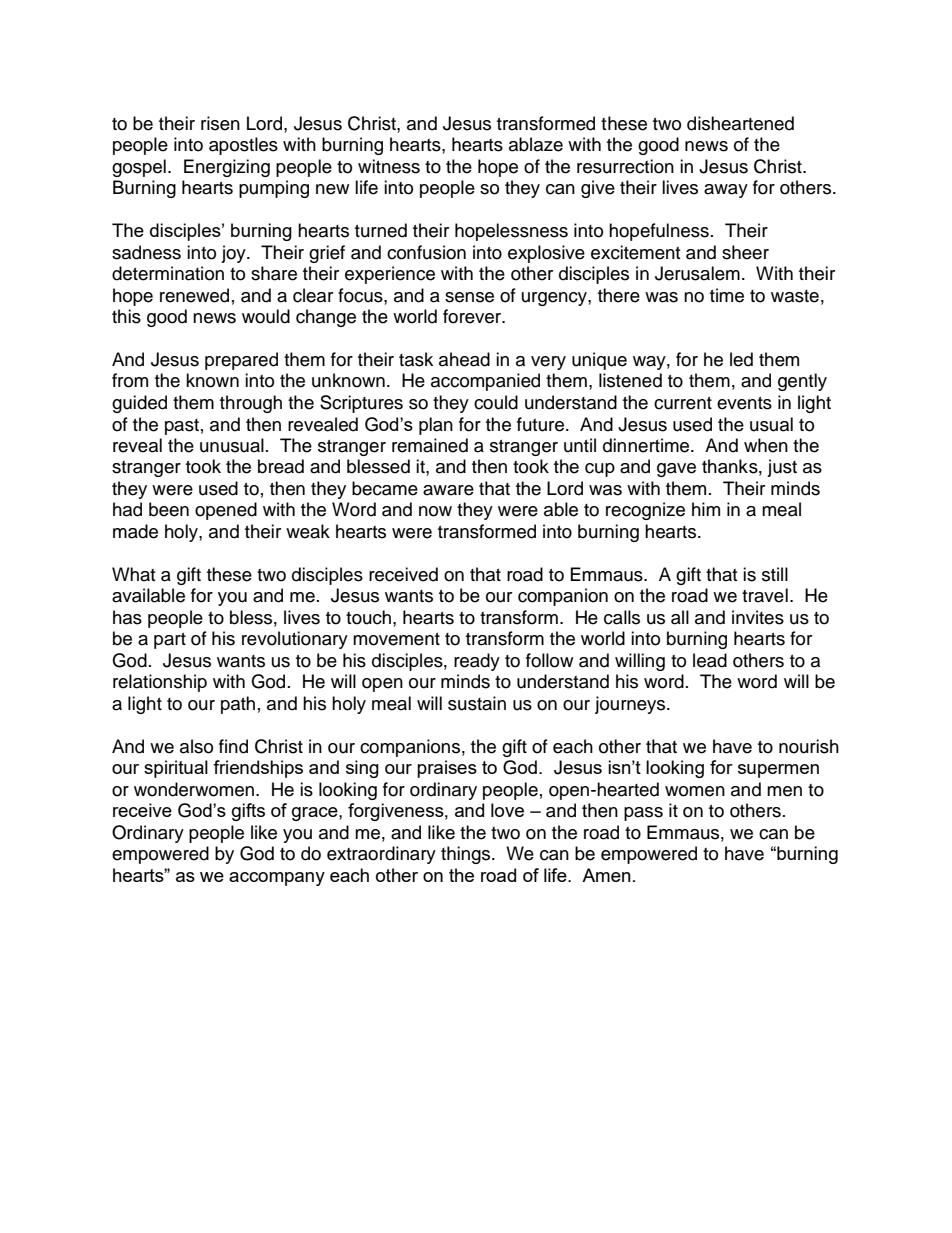 The width and height of the page is (952, 1233). What do you see at coordinates (243, 146) in the page?
I see `apostles` at bounding box center [243, 146].
